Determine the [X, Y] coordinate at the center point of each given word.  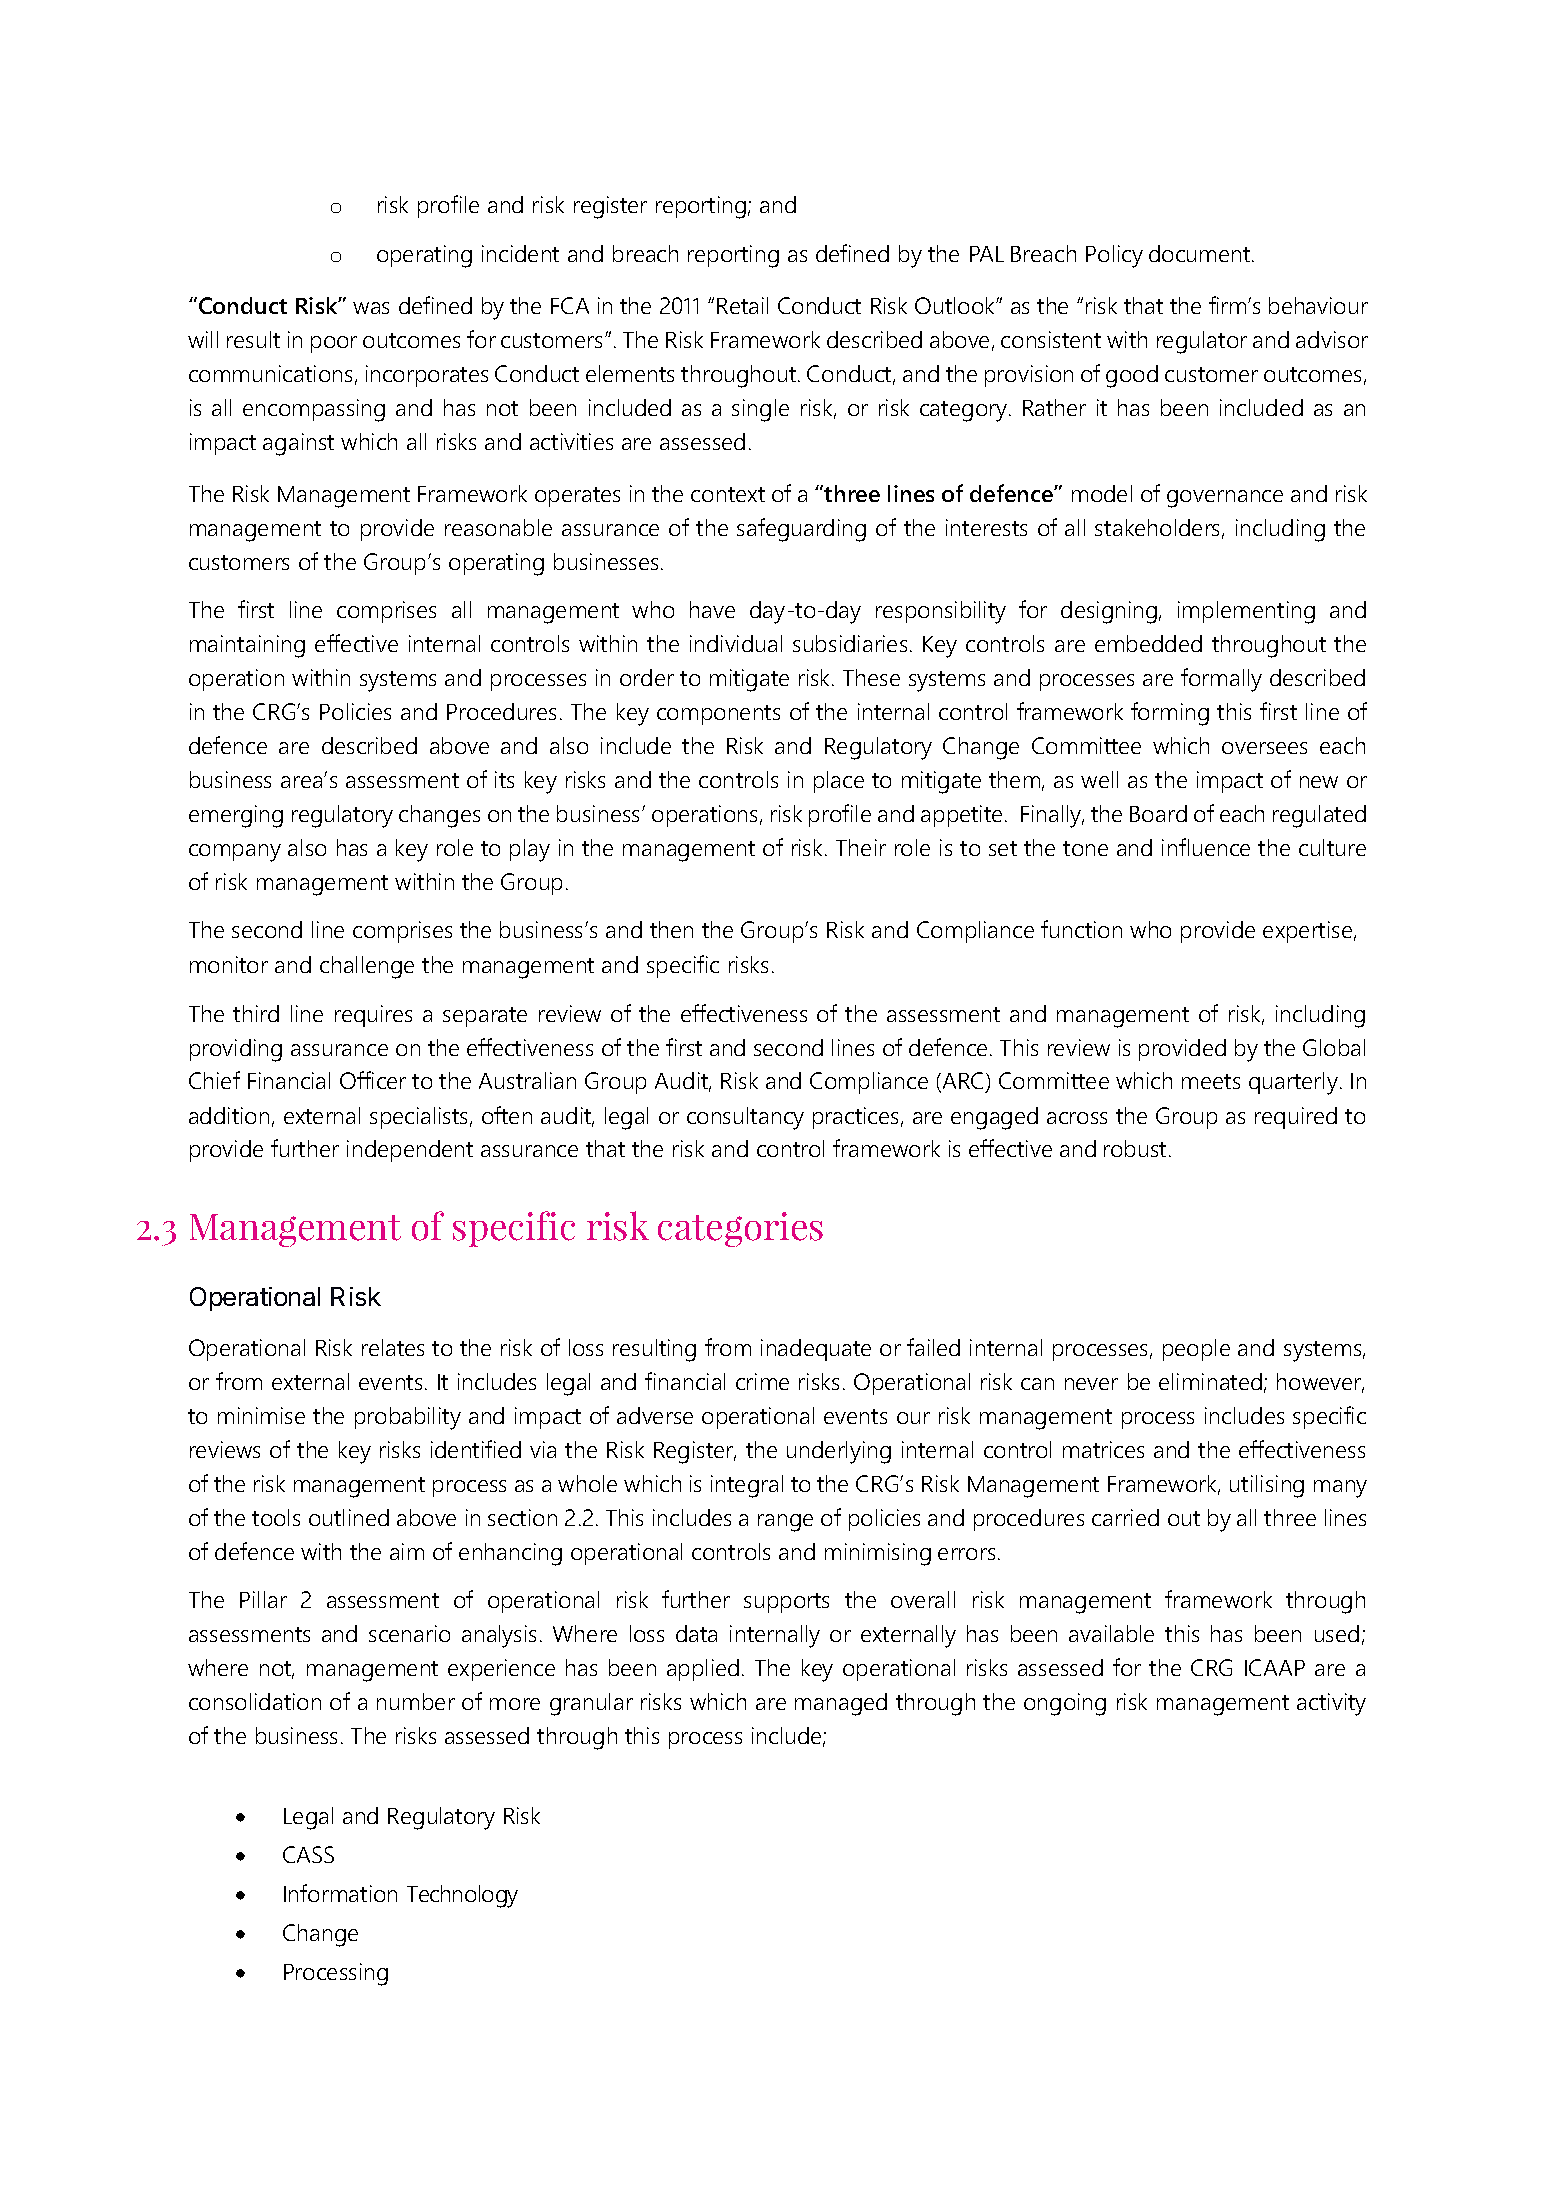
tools [276, 1517]
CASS [308, 1854]
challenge [367, 967]
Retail [742, 305]
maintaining [247, 646]
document [1201, 253]
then [671, 929]
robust [1135, 1148]
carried [1125, 1517]
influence [1206, 847]
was [371, 308]
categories [740, 1229]
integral [747, 1486]
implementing [1246, 612]
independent [410, 1151]
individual [736, 643]
